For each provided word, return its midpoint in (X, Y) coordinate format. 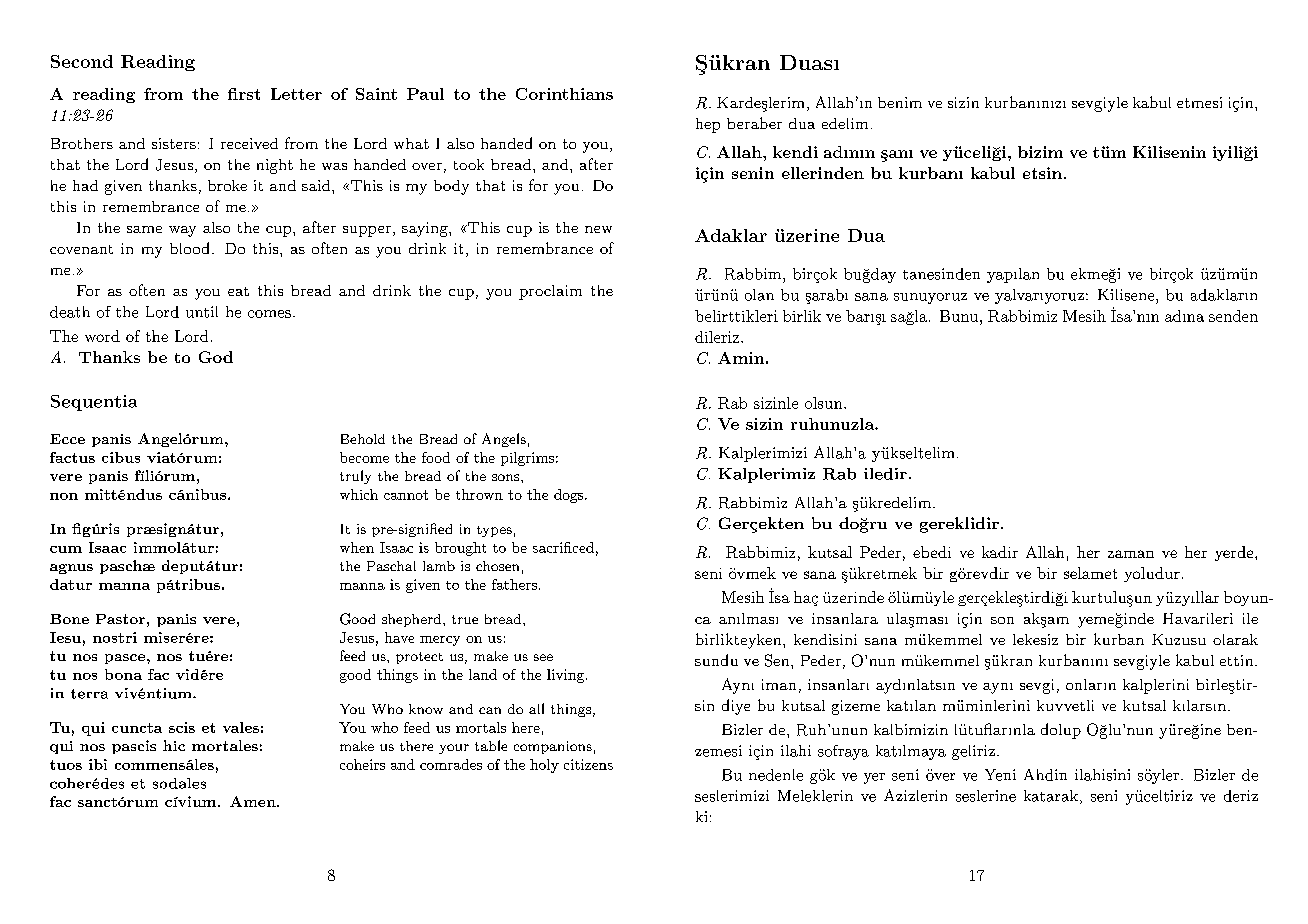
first (244, 94)
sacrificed (563, 547)
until (202, 312)
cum (66, 549)
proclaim (550, 292)
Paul (425, 94)
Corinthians (564, 94)
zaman (1131, 554)
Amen (254, 801)
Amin (741, 358)
